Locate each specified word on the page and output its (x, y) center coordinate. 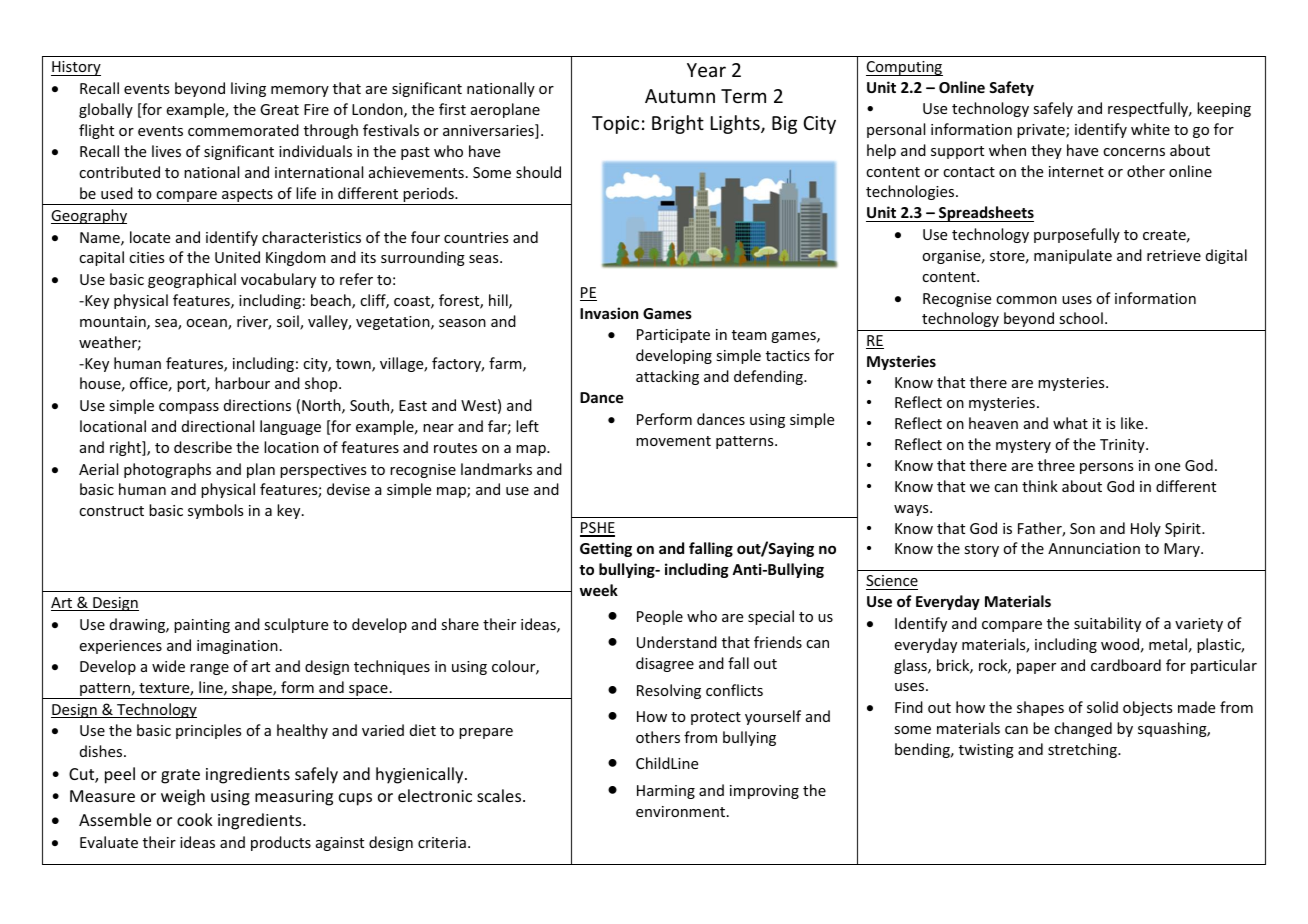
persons (1106, 468)
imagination (237, 647)
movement (673, 441)
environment (682, 811)
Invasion (609, 313)
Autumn (680, 96)
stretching (1083, 750)
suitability (1107, 624)
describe (203, 447)
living (248, 89)
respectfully (1149, 109)
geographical (192, 280)
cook (195, 819)
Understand (677, 642)
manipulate (1073, 256)
